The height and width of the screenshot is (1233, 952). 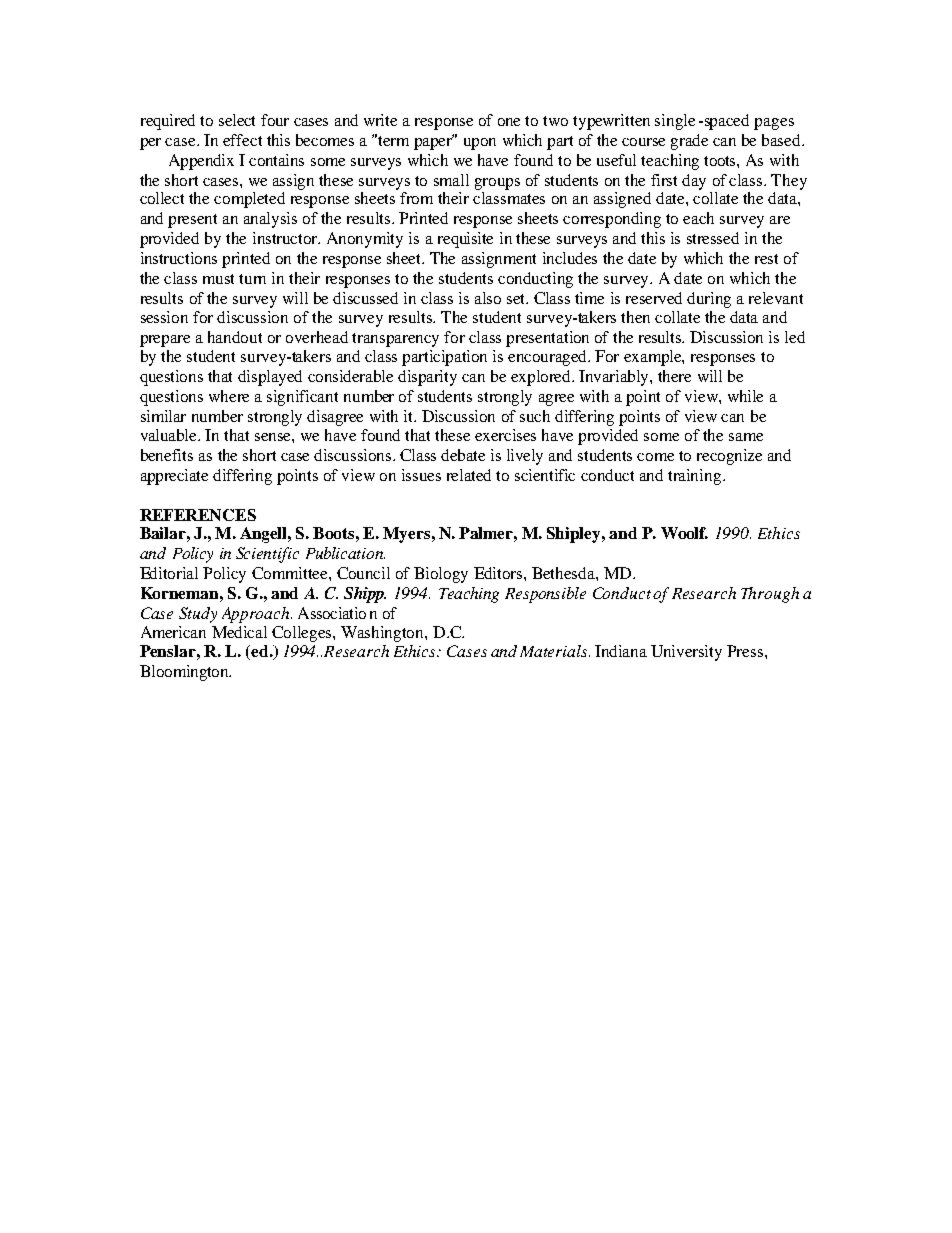 What do you see at coordinates (235, 337) in the screenshot?
I see `handout` at bounding box center [235, 337].
